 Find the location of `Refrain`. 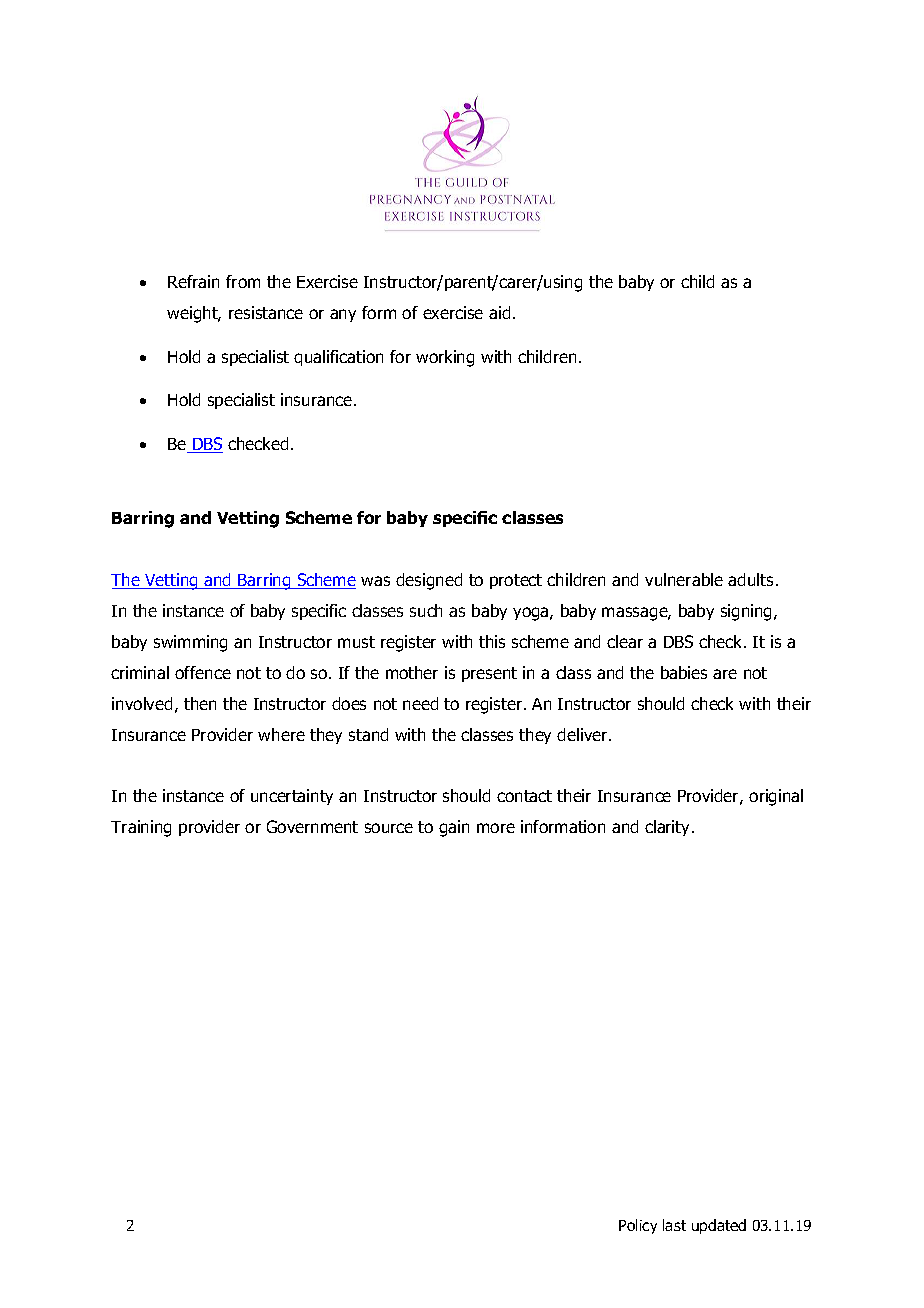

Refrain is located at coordinates (193, 281).
